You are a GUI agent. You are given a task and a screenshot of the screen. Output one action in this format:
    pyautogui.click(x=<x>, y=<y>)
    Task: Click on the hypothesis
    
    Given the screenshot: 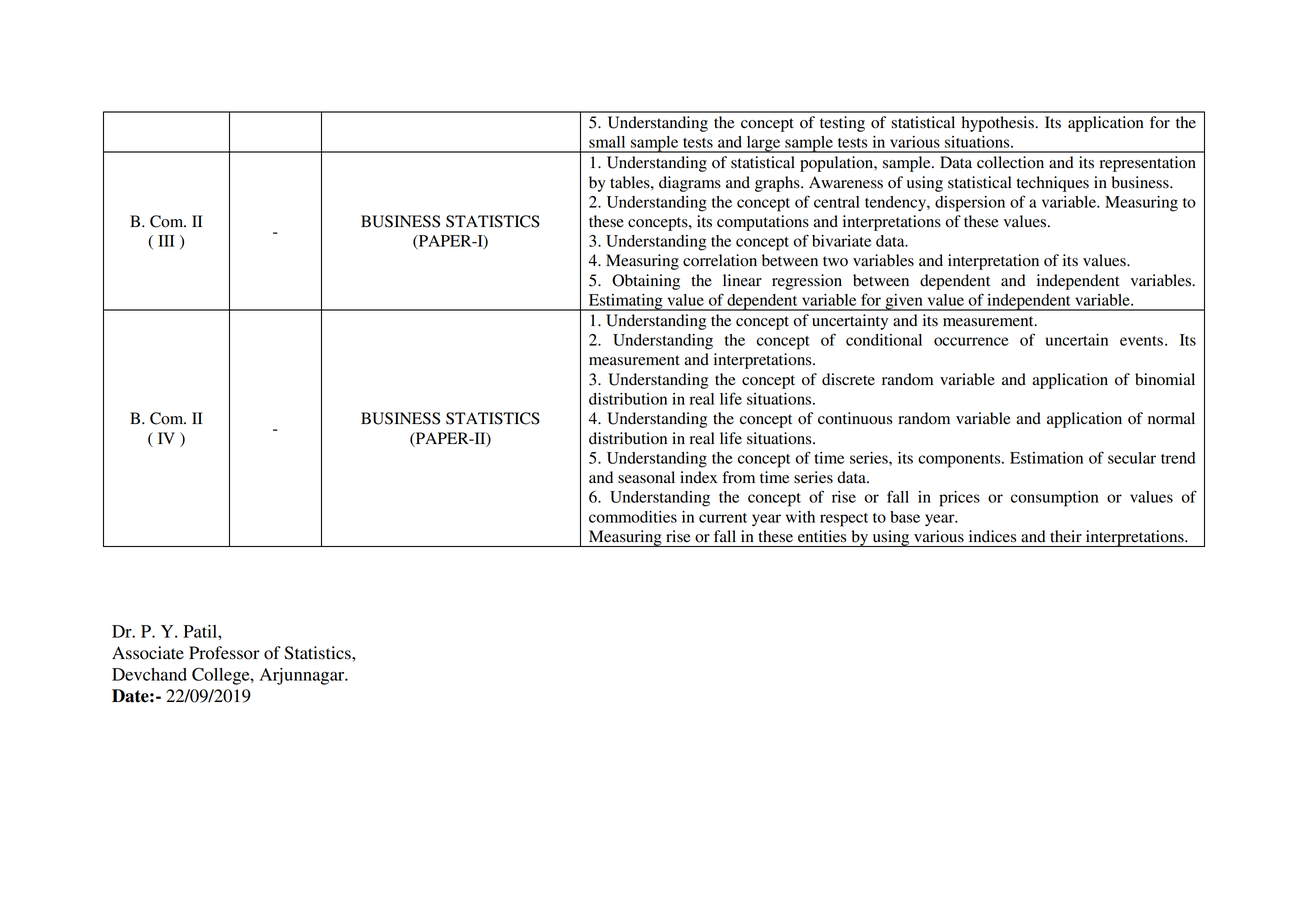 What is the action you would take?
    pyautogui.click(x=999, y=124)
